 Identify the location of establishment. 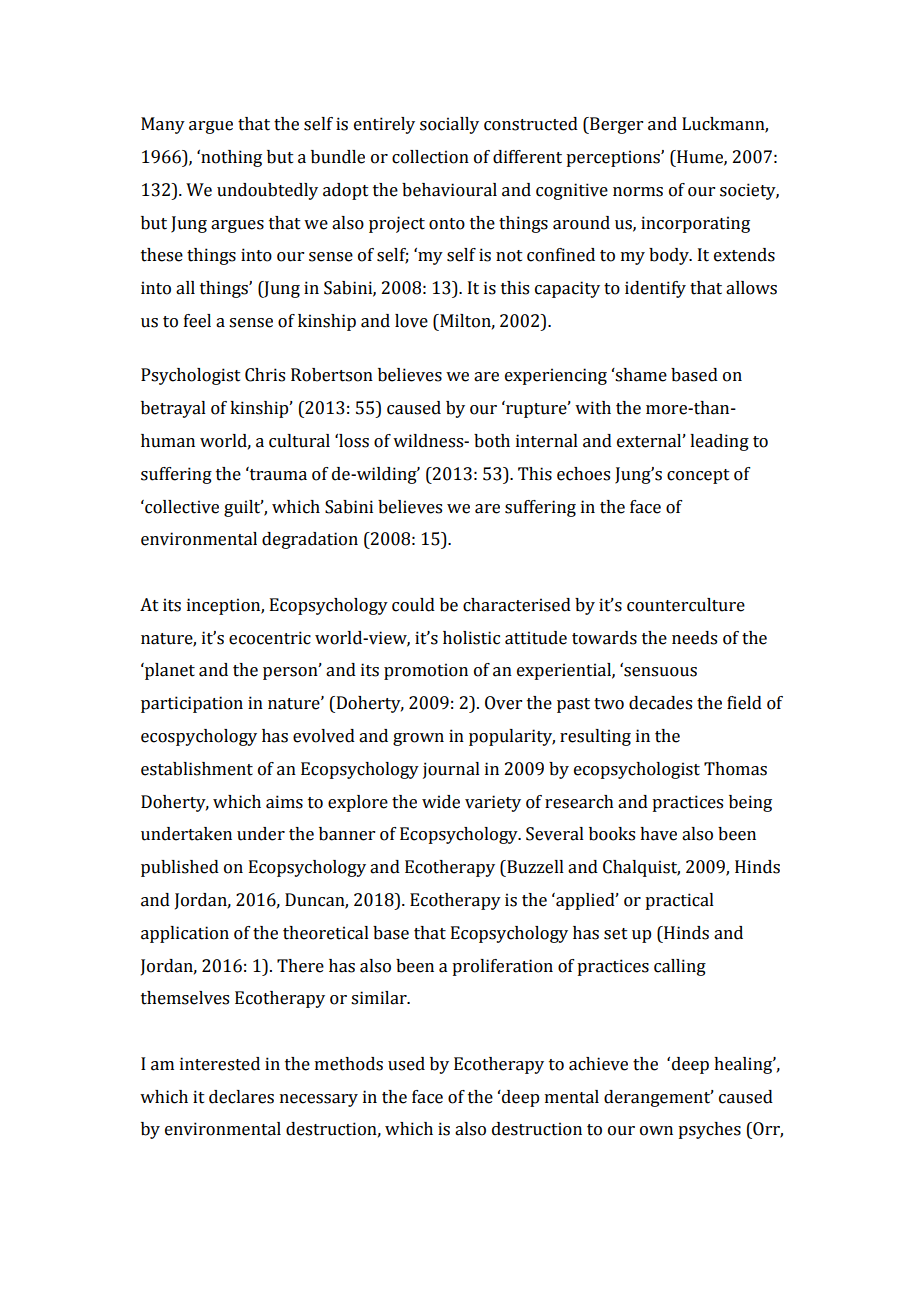
(197, 769).
